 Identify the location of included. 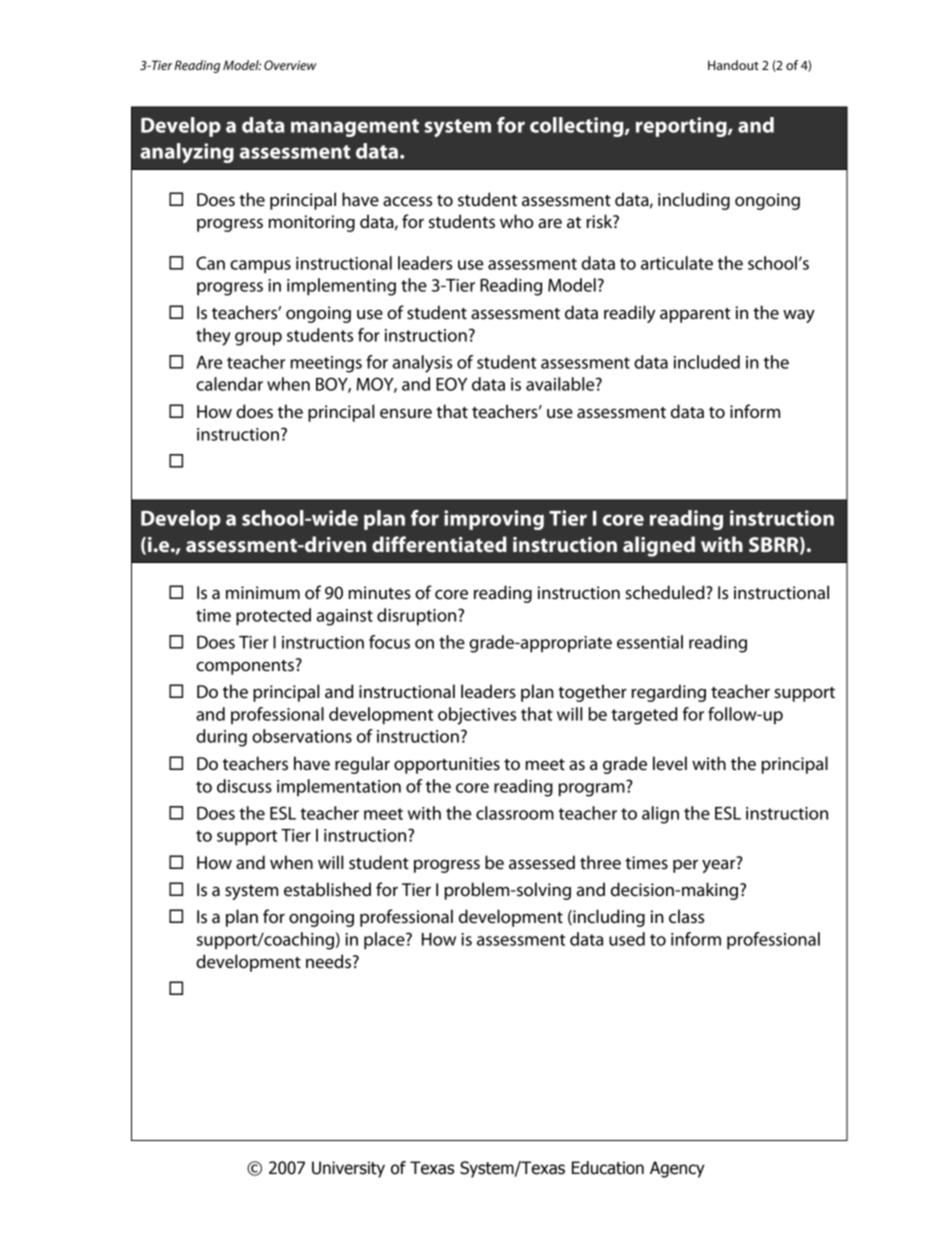
(707, 362).
